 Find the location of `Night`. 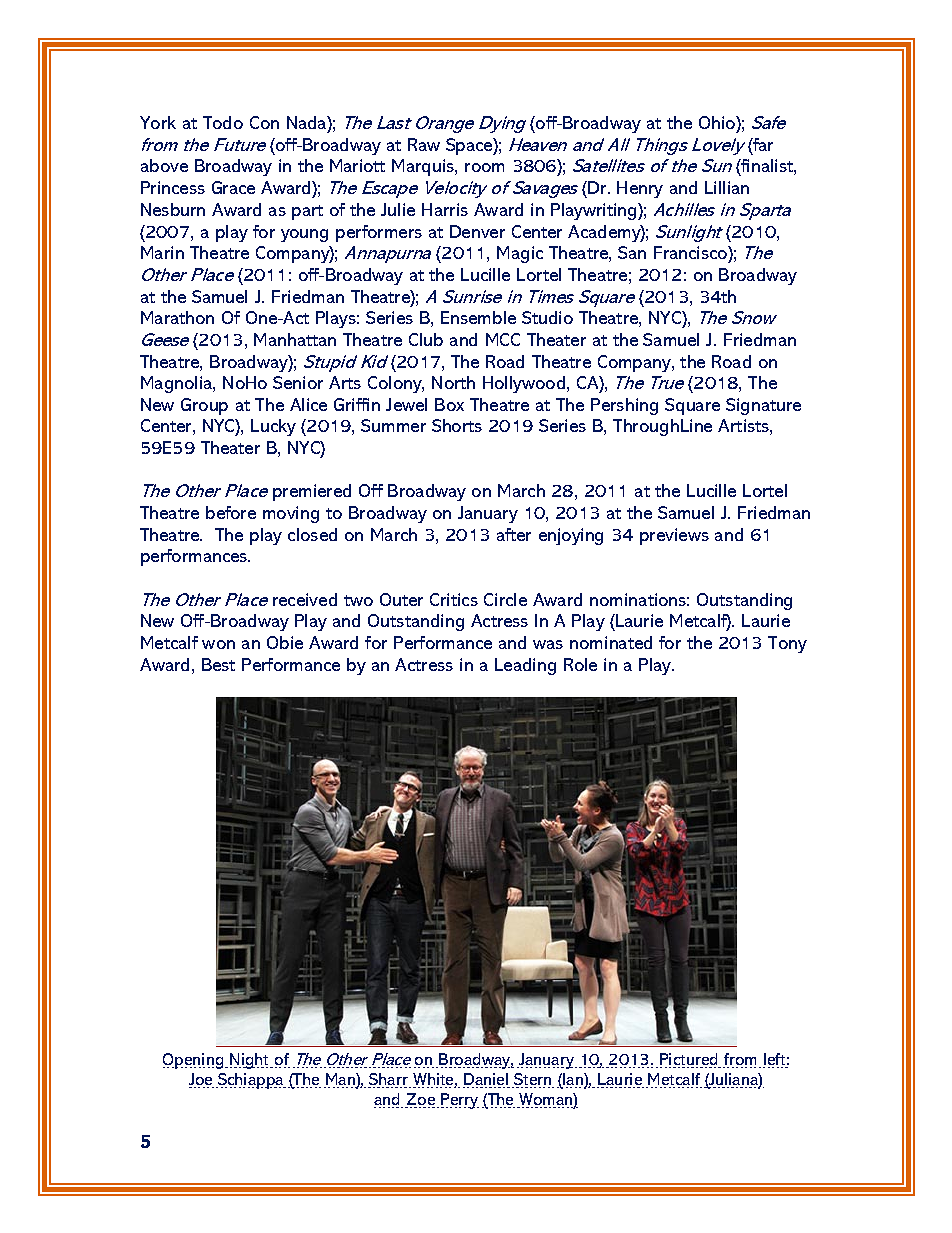

Night is located at coordinates (251, 1061).
